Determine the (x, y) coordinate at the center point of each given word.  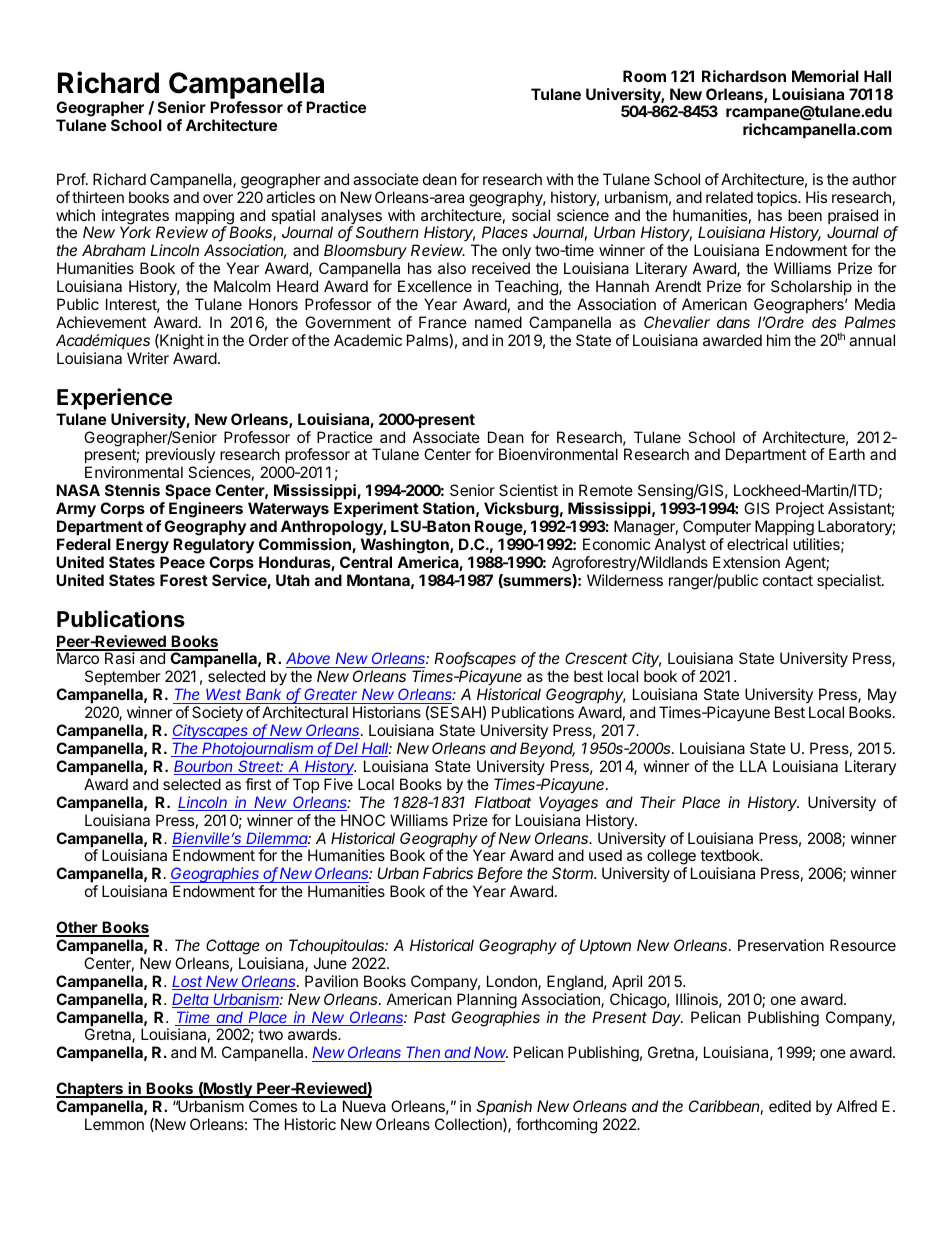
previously (180, 457)
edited (790, 1106)
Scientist (528, 490)
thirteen (98, 197)
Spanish (504, 1107)
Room (644, 76)
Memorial (825, 76)
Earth (847, 454)
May (882, 697)
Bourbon (204, 767)
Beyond (547, 749)
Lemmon (114, 1124)
